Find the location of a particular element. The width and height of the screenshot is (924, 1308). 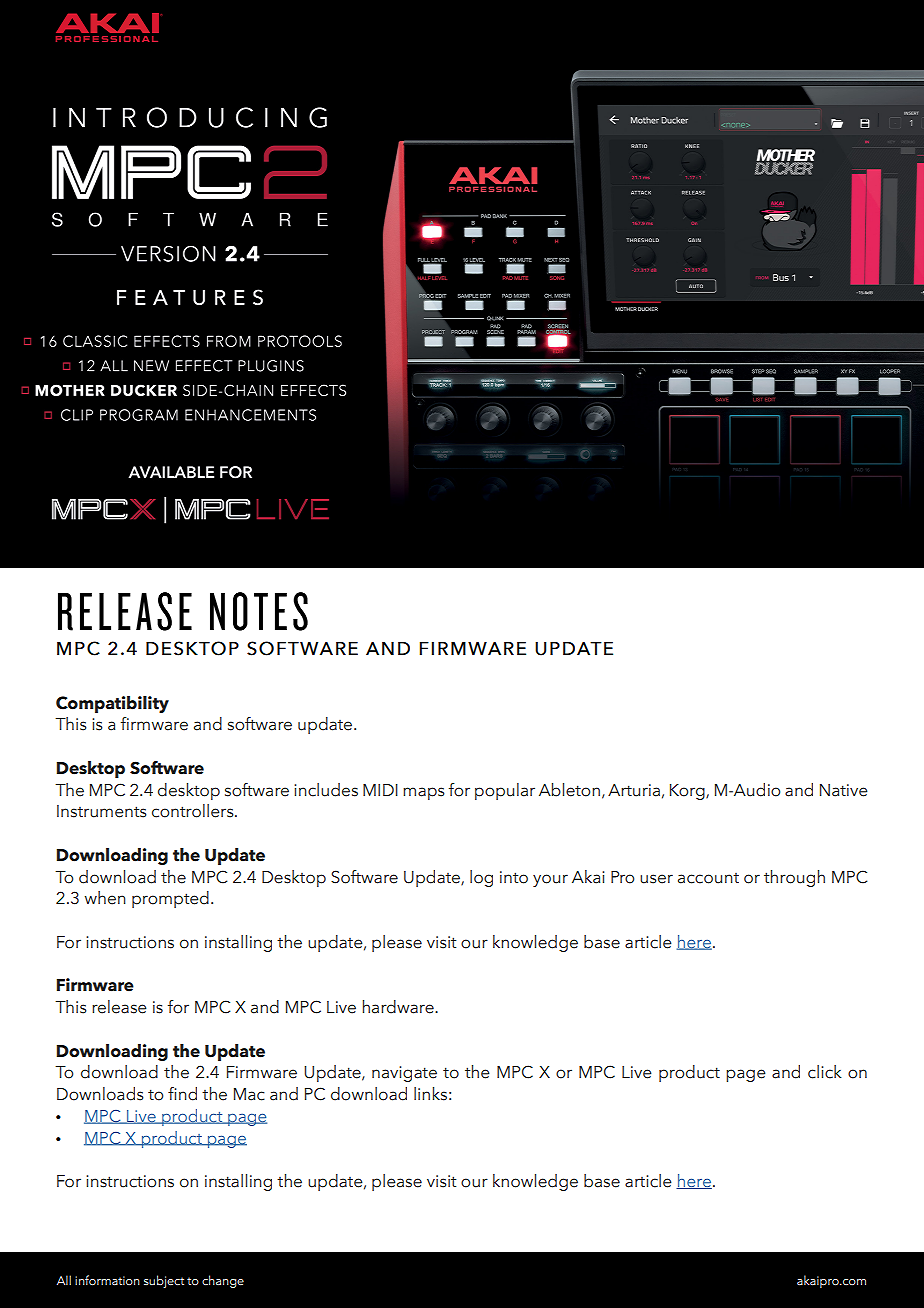

Korg is located at coordinates (688, 792).
